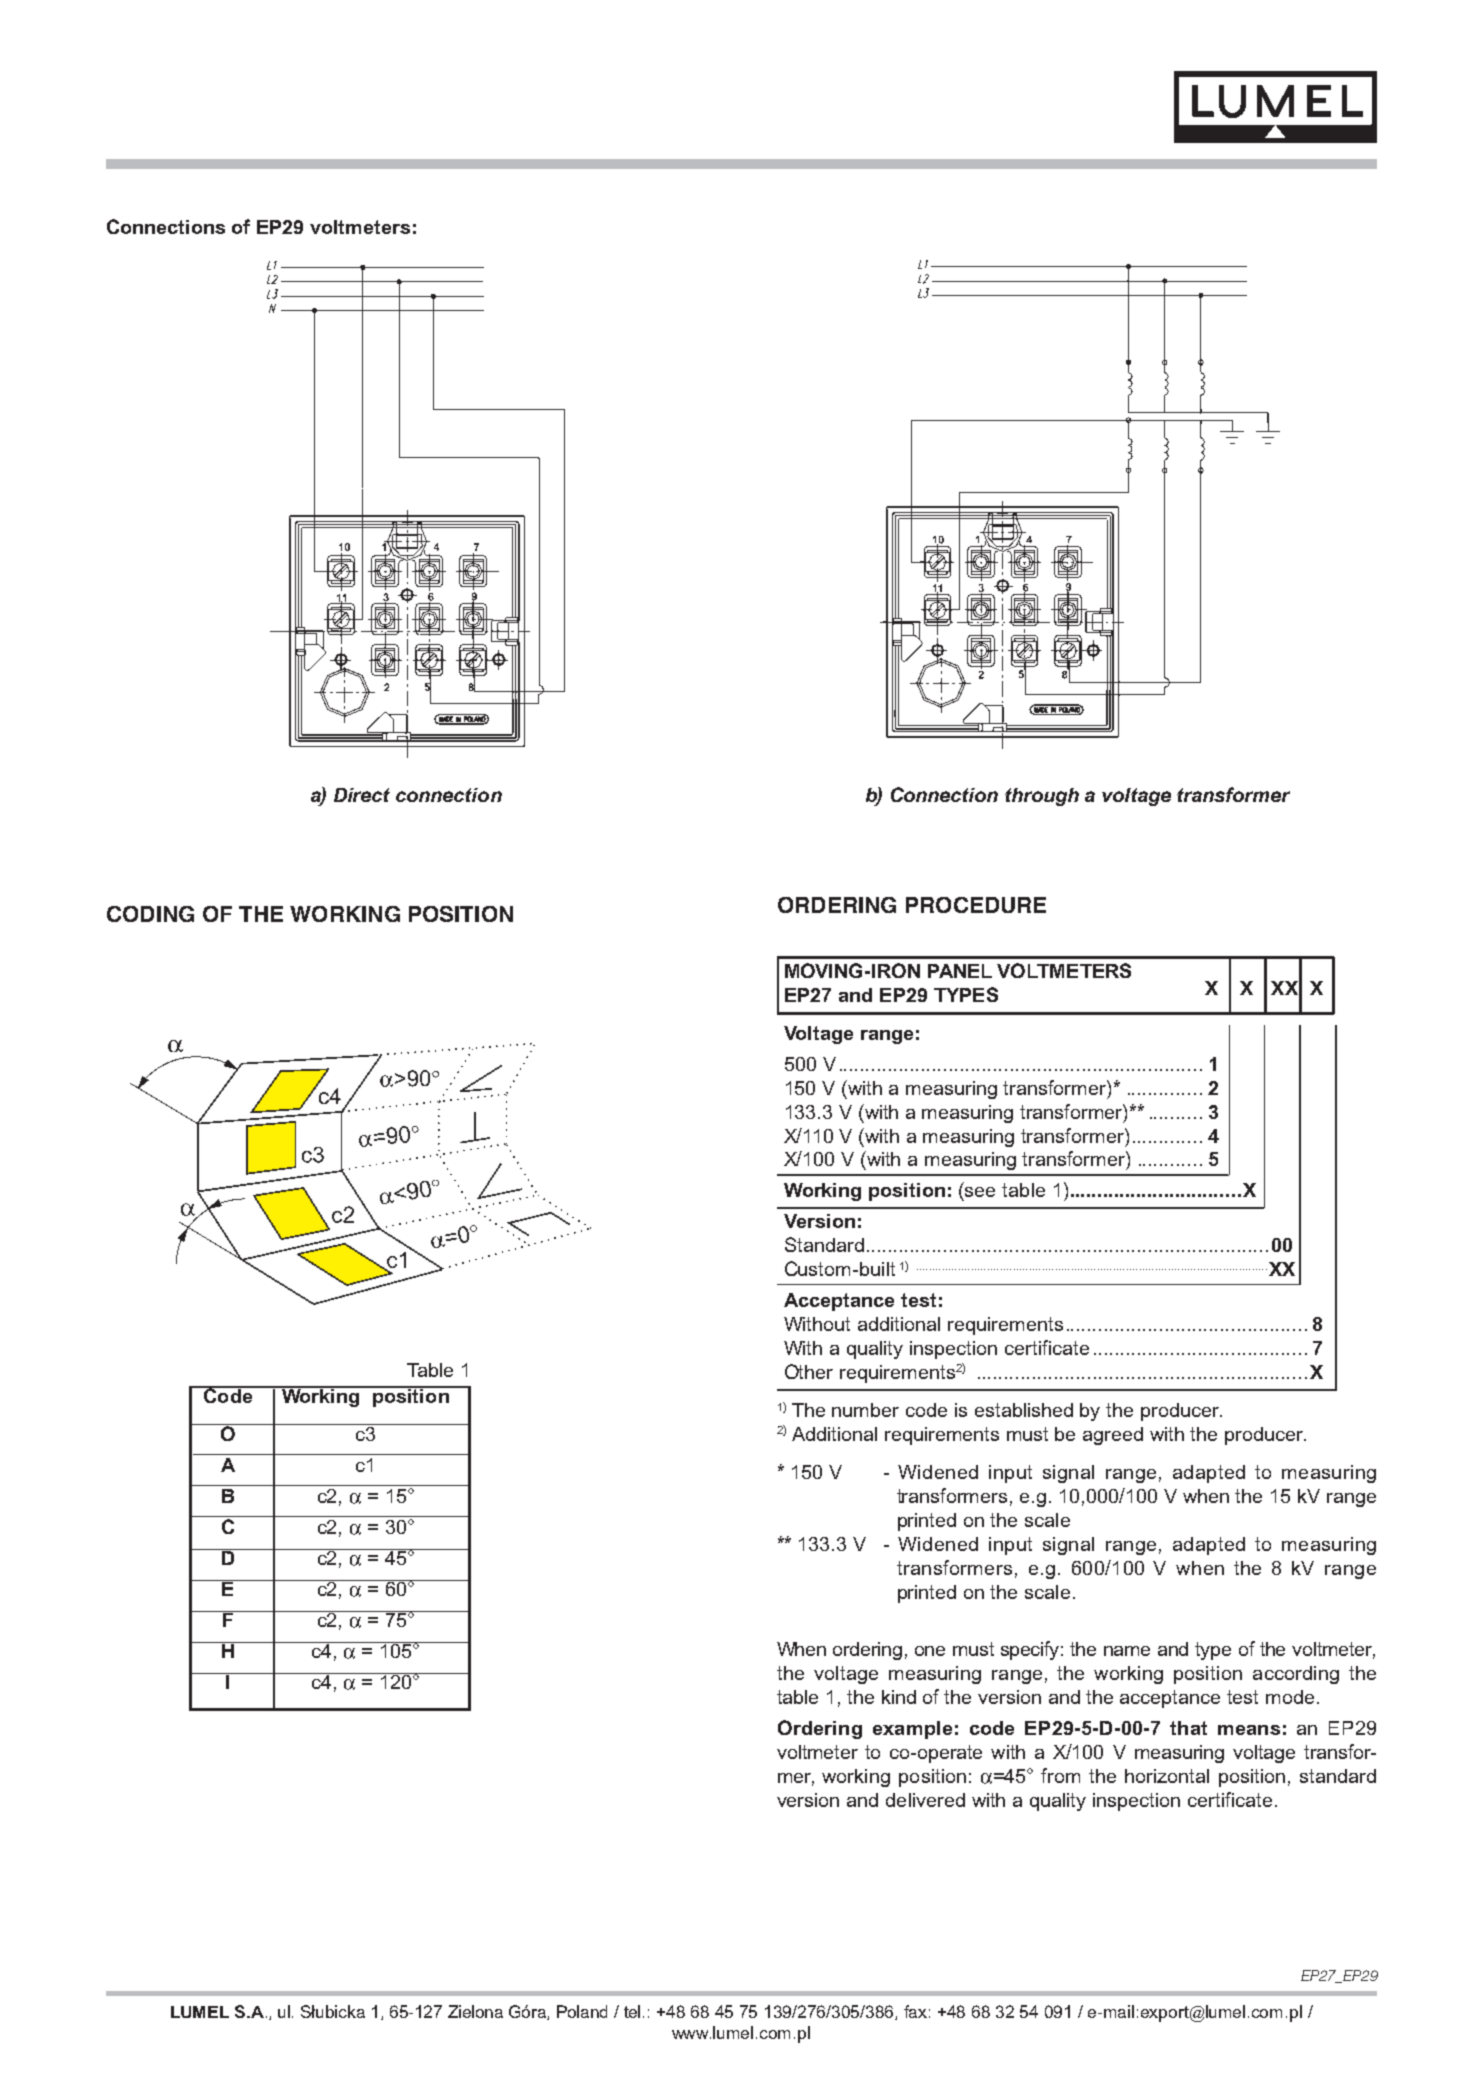  Describe the element at coordinates (899, 1697) in the document. I see `kind` at that location.
